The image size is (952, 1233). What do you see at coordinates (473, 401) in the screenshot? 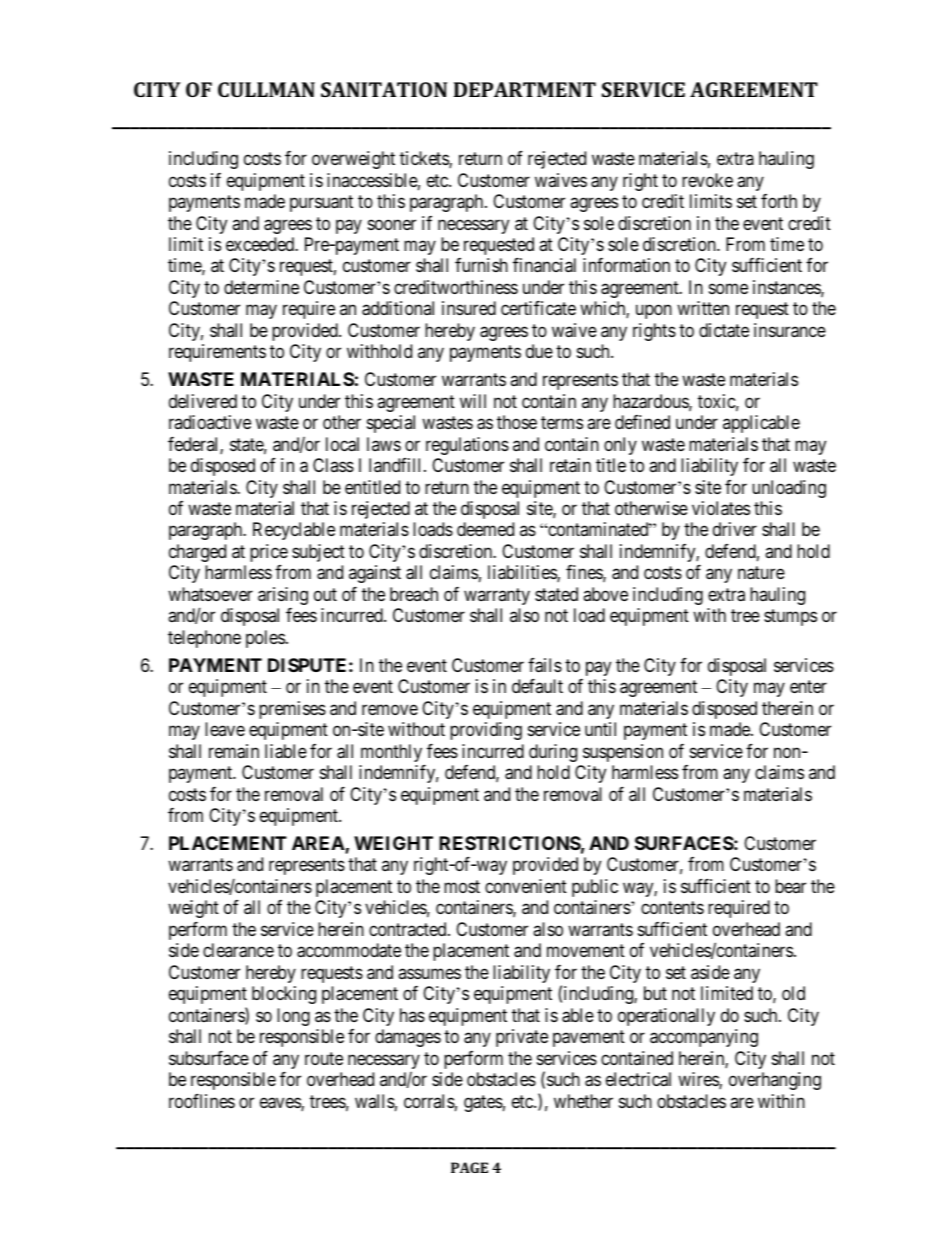
I see `will` at bounding box center [473, 401].
